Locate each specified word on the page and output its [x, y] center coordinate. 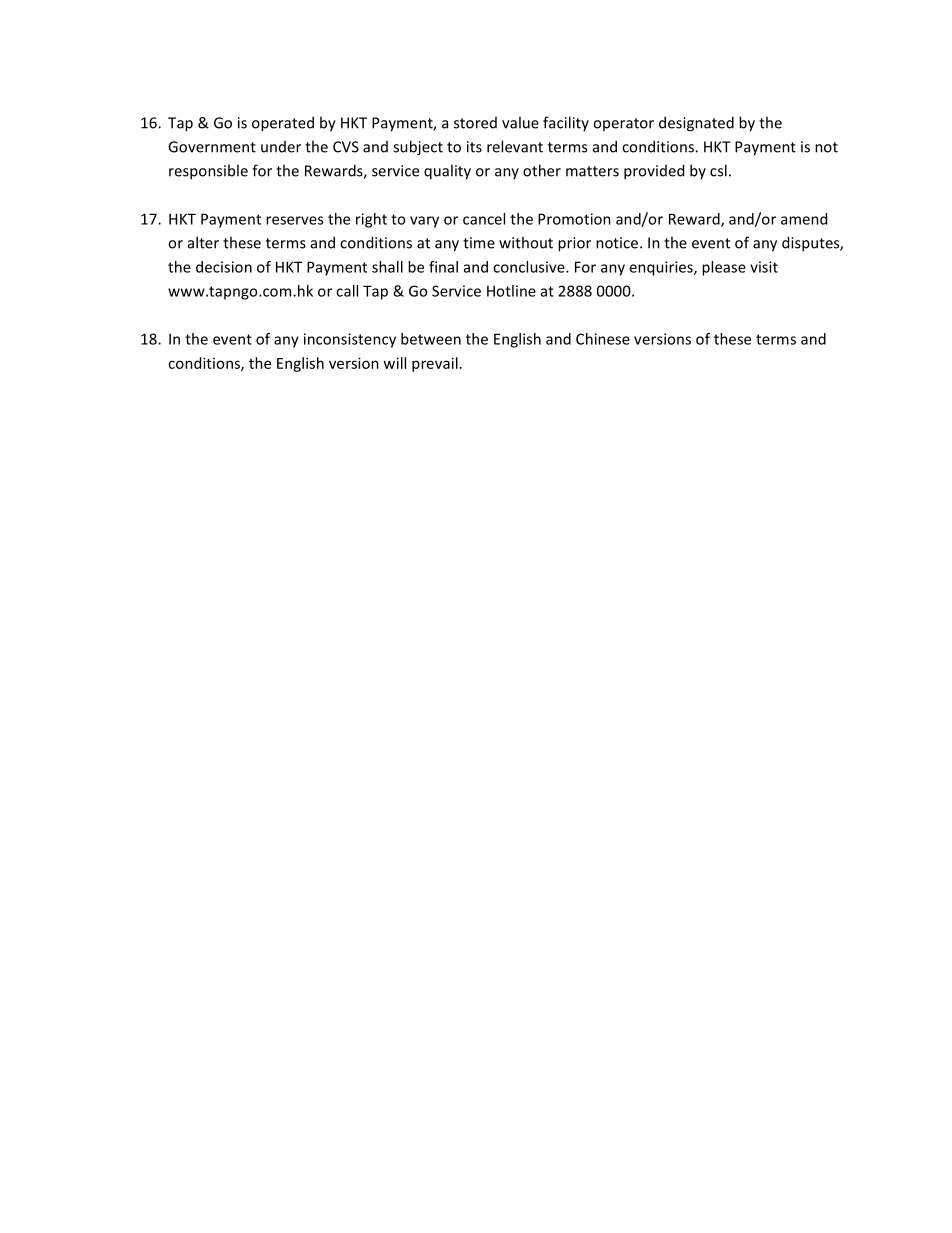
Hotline [511, 291]
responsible [208, 172]
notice [618, 243]
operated [283, 124]
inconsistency [350, 340]
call [347, 291]
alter [203, 242]
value [520, 122]
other [542, 170]
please [724, 268]
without [526, 242]
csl [718, 170]
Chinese [603, 339]
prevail [435, 364]
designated [696, 124]
